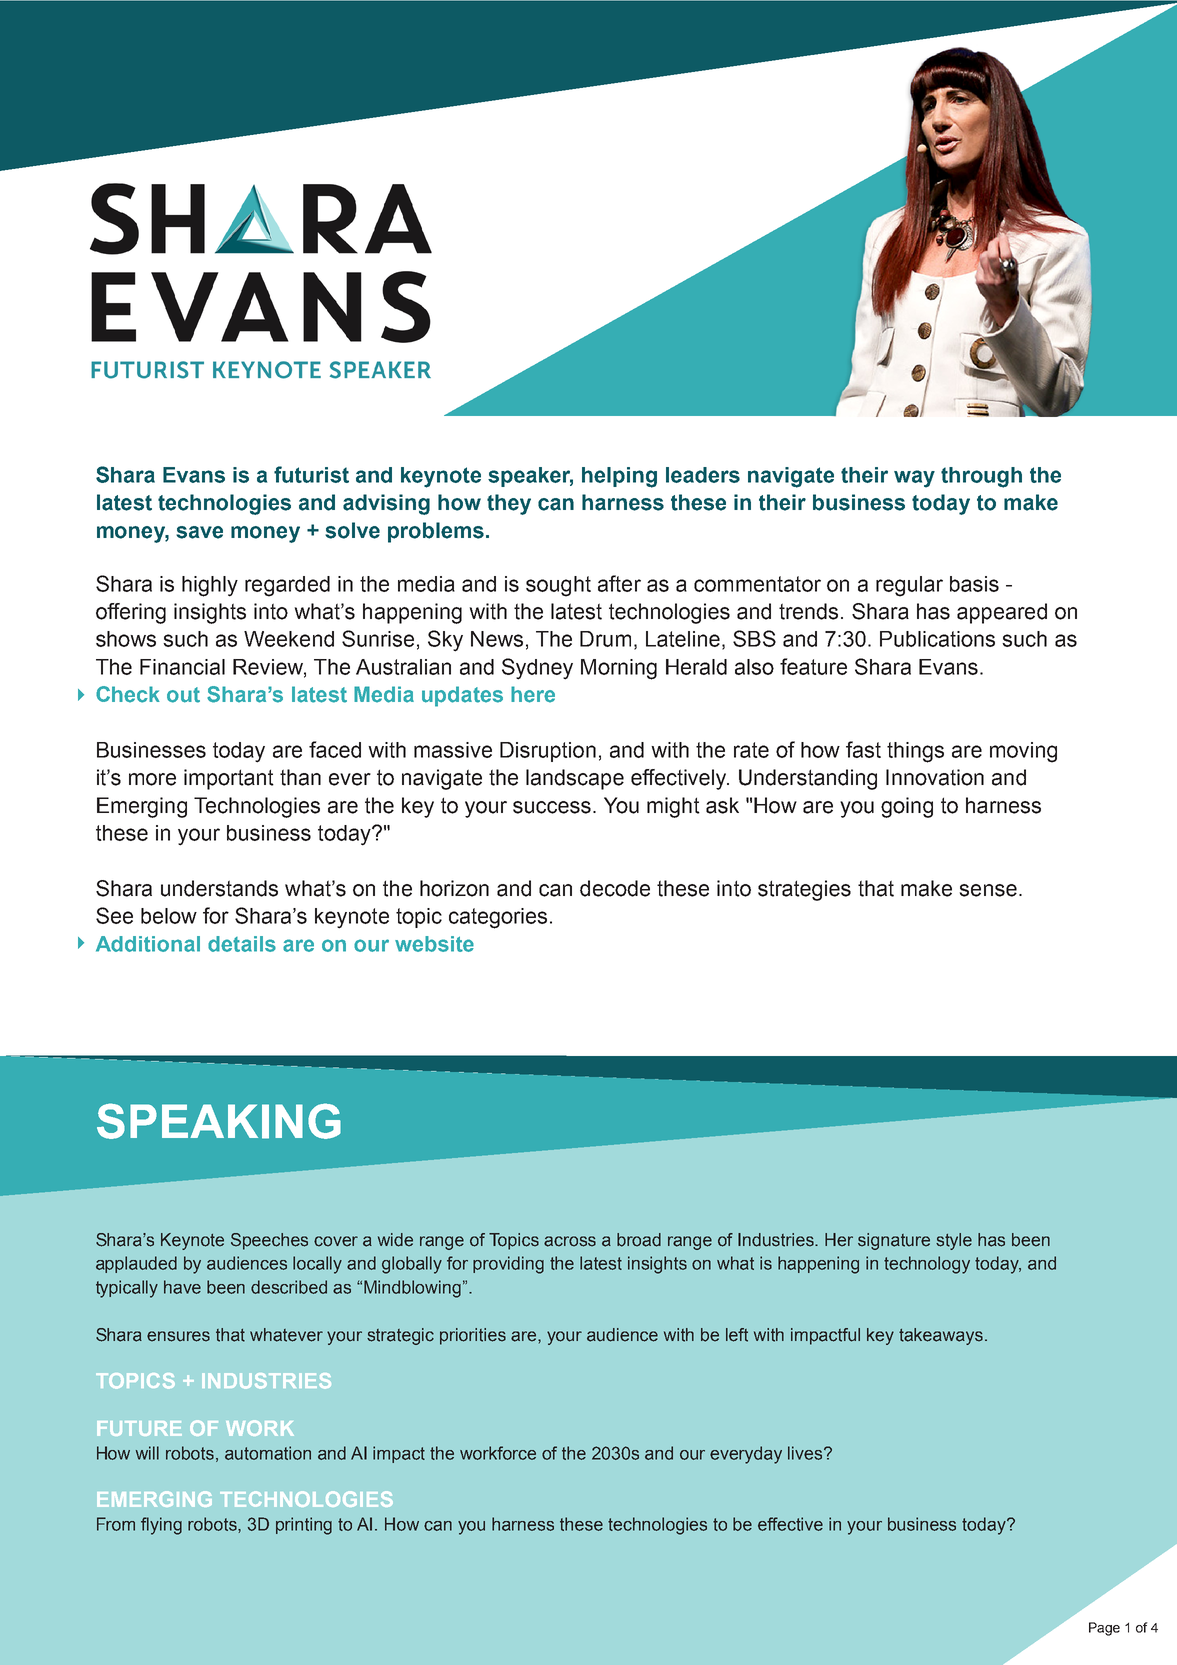  Describe the element at coordinates (1104, 1629) in the page. I see `Page` at that location.
